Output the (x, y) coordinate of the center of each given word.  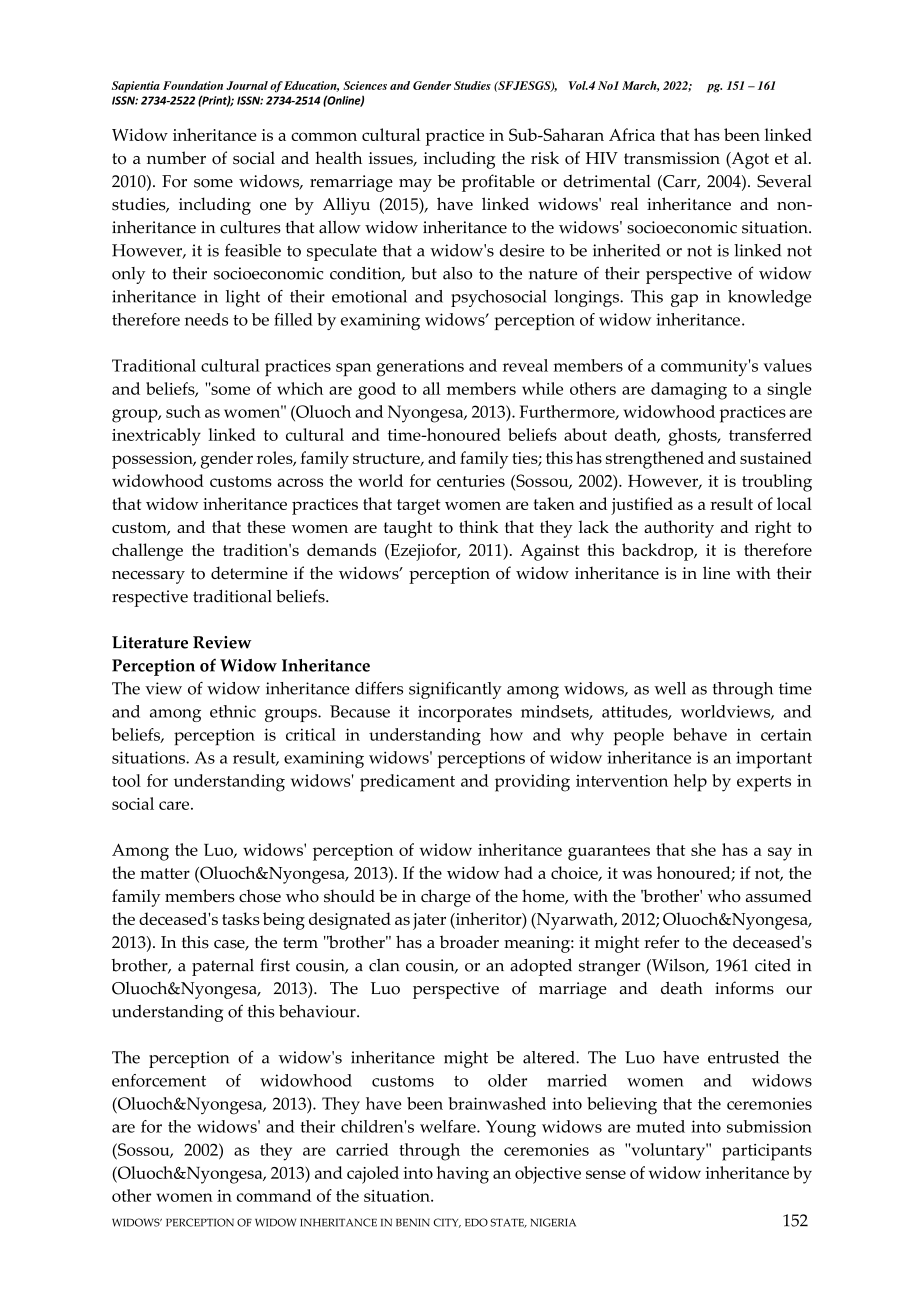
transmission (672, 158)
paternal (223, 967)
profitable (498, 183)
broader (469, 942)
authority (679, 529)
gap (684, 300)
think (478, 526)
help (690, 783)
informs (744, 988)
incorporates (465, 713)
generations (420, 368)
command (274, 1195)
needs (206, 319)
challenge (147, 552)
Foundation (193, 85)
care (175, 805)
